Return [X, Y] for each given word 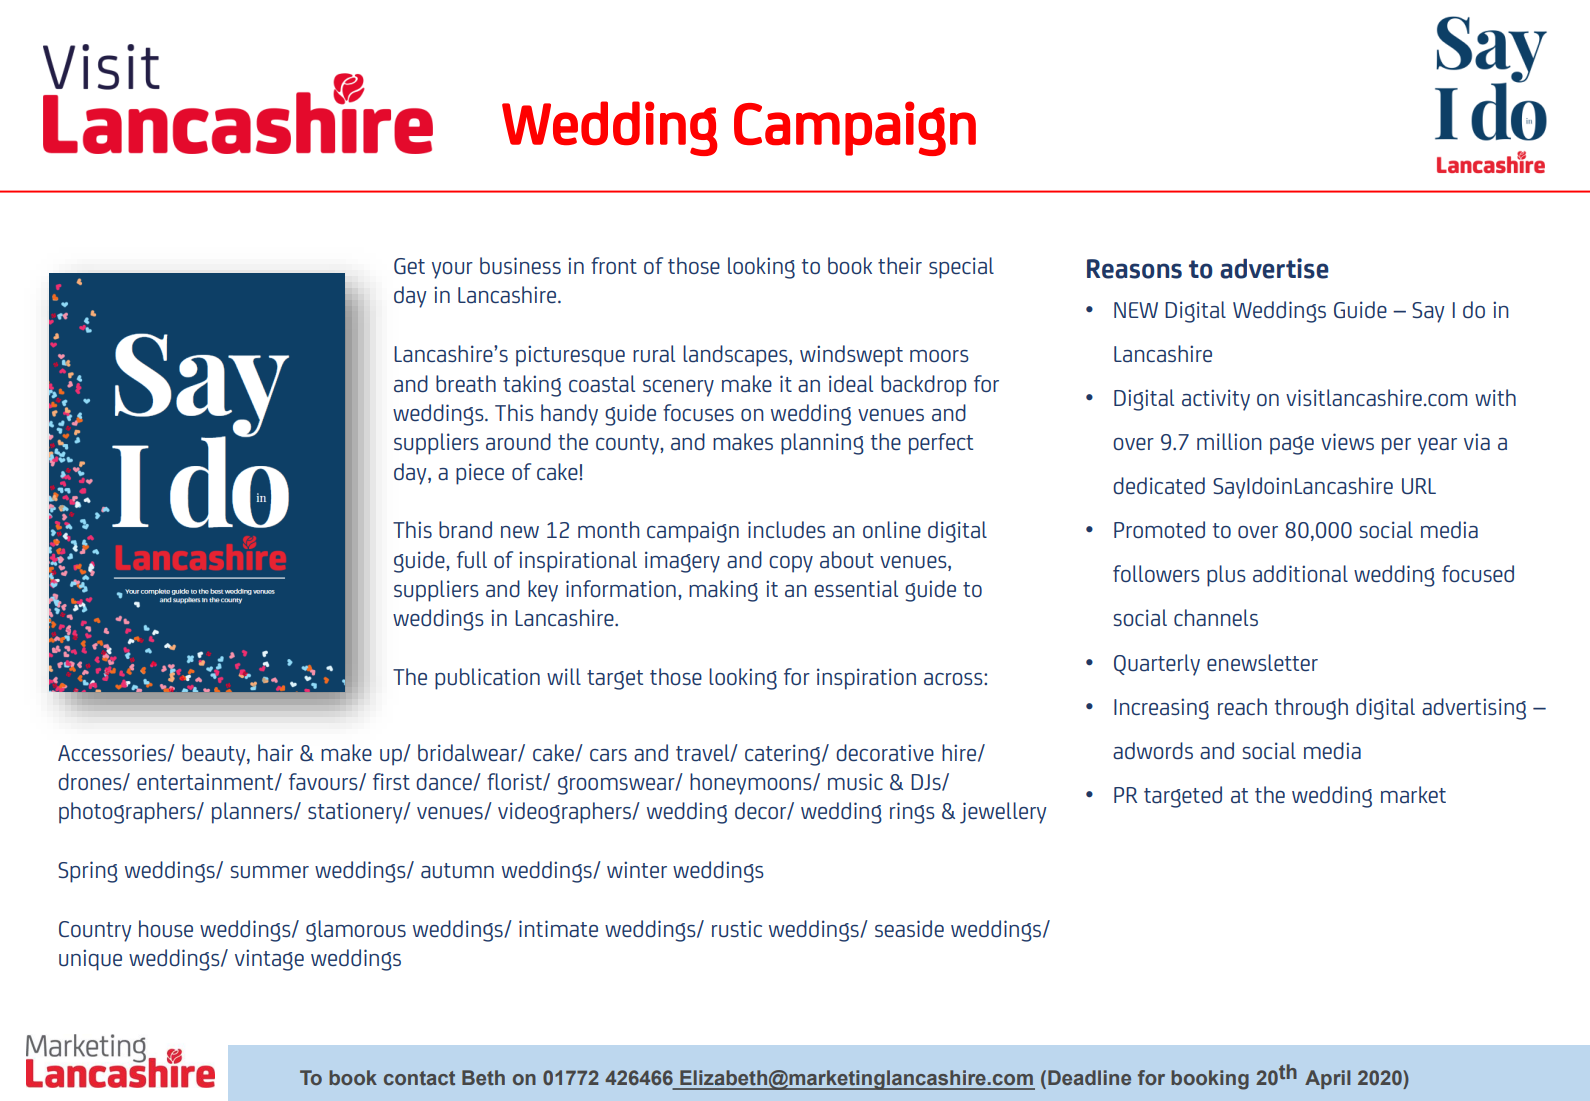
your [452, 270]
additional [1300, 573]
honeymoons [752, 784]
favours [324, 782]
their [900, 265]
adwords [1153, 750]
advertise [1274, 268]
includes [787, 529]
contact [419, 1078]
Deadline [1089, 1077]
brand [465, 529]
